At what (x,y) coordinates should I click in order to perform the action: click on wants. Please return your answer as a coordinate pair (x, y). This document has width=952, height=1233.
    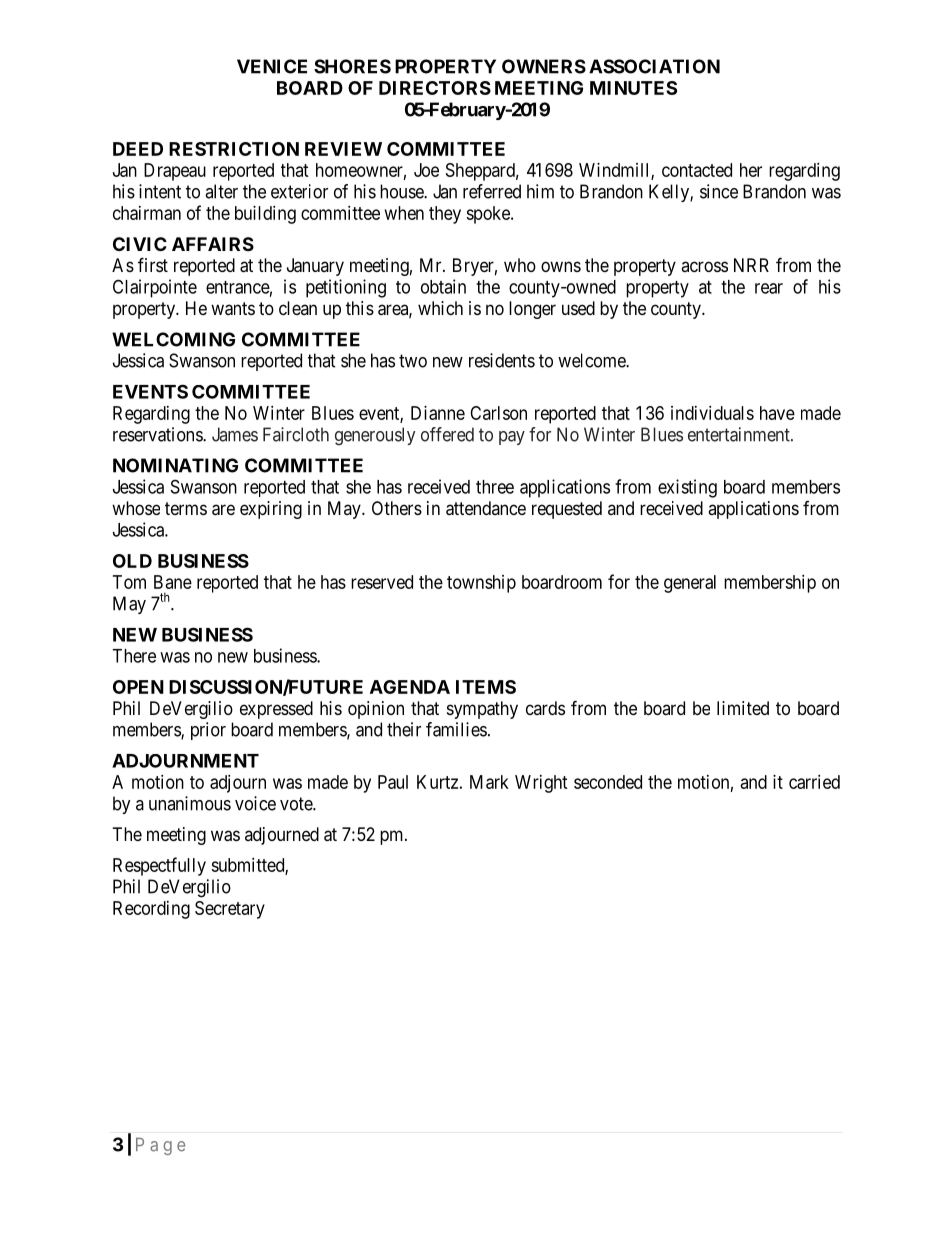
    Looking at the image, I should click on (233, 309).
